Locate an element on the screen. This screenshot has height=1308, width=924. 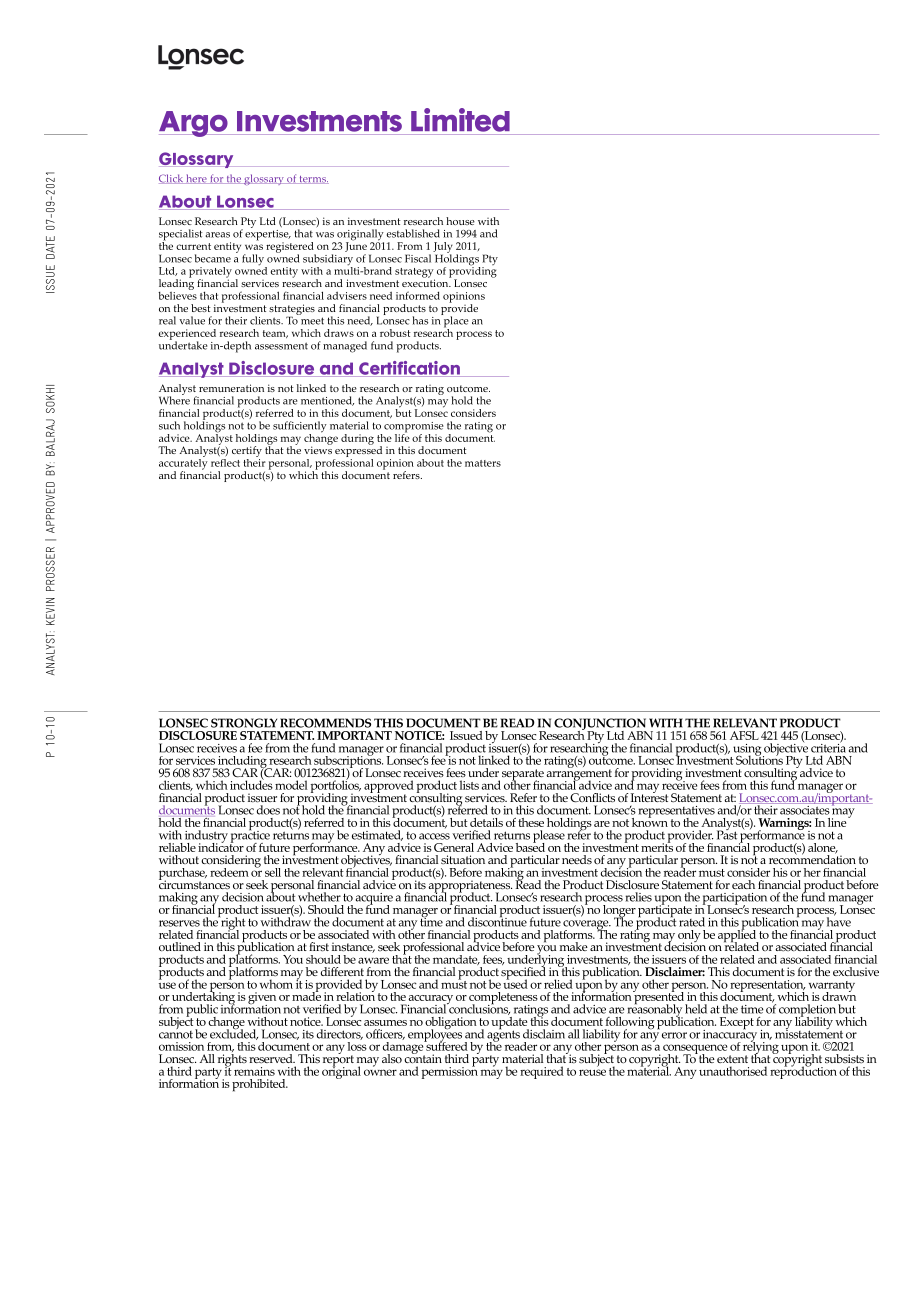
place is located at coordinates (455, 322).
